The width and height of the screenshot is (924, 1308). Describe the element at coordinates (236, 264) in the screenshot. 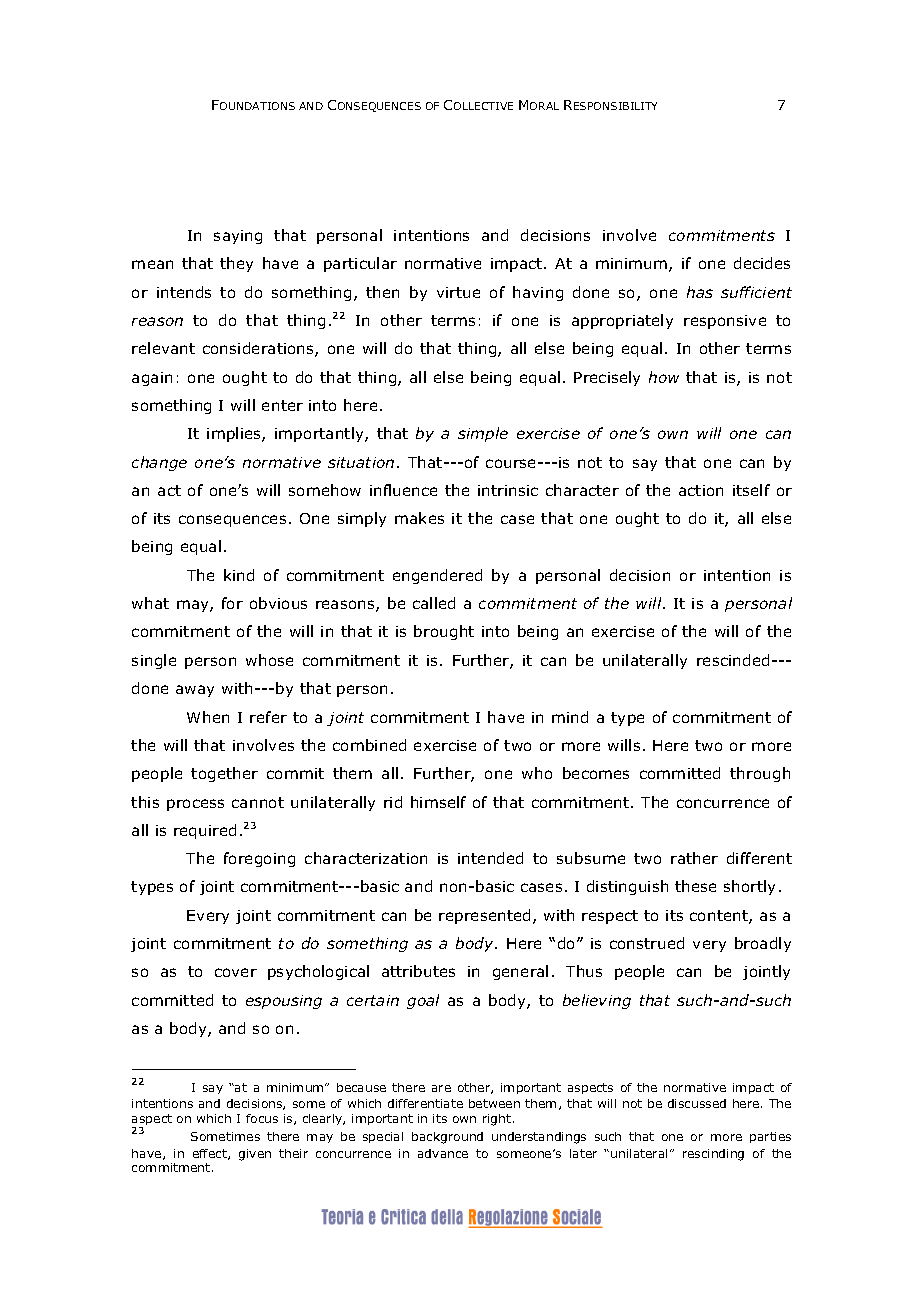

I see `they` at that location.
